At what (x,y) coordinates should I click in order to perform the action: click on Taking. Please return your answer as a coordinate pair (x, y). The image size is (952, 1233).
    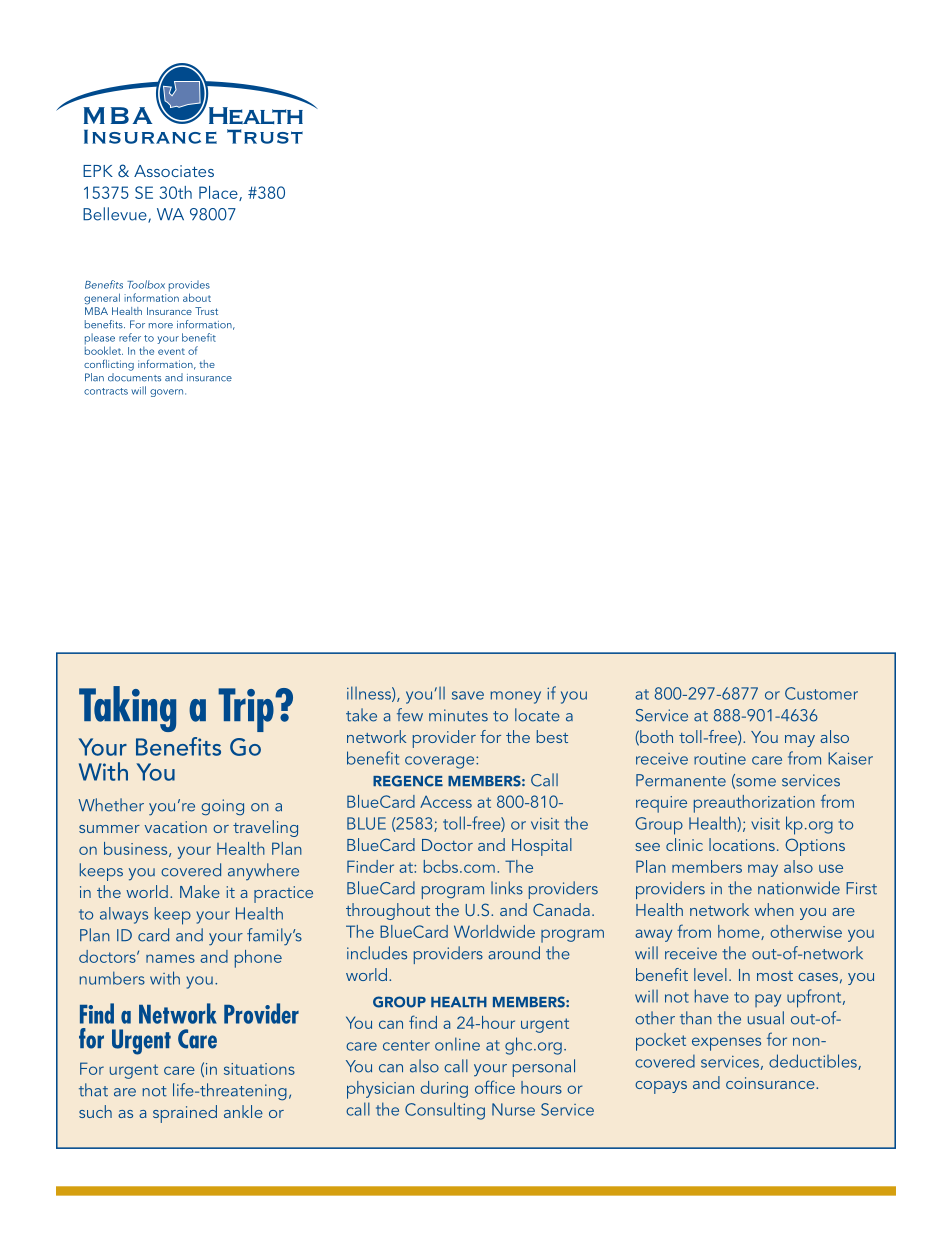
    Looking at the image, I should click on (127, 709).
